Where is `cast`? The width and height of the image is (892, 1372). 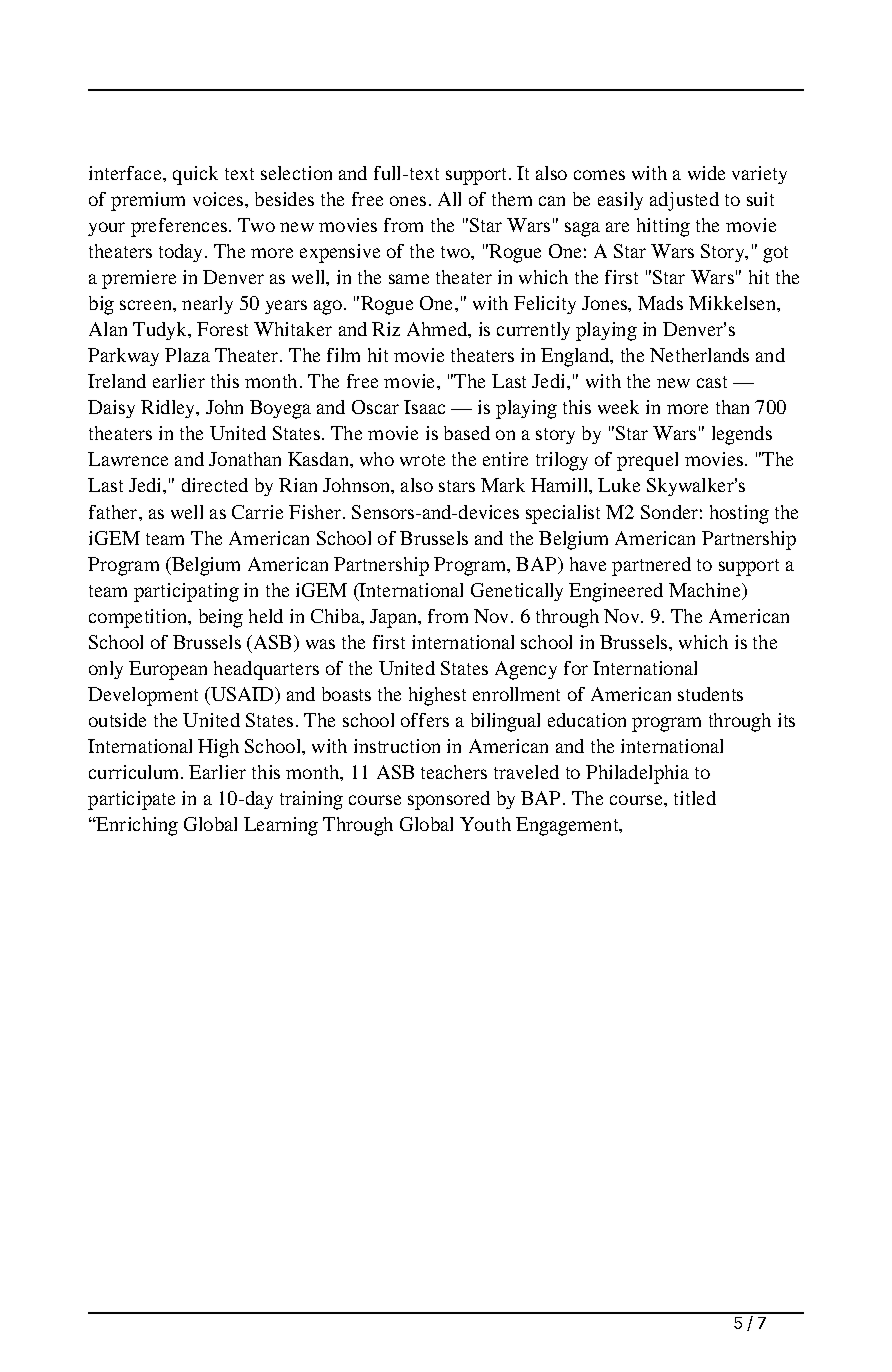 cast is located at coordinates (712, 382).
